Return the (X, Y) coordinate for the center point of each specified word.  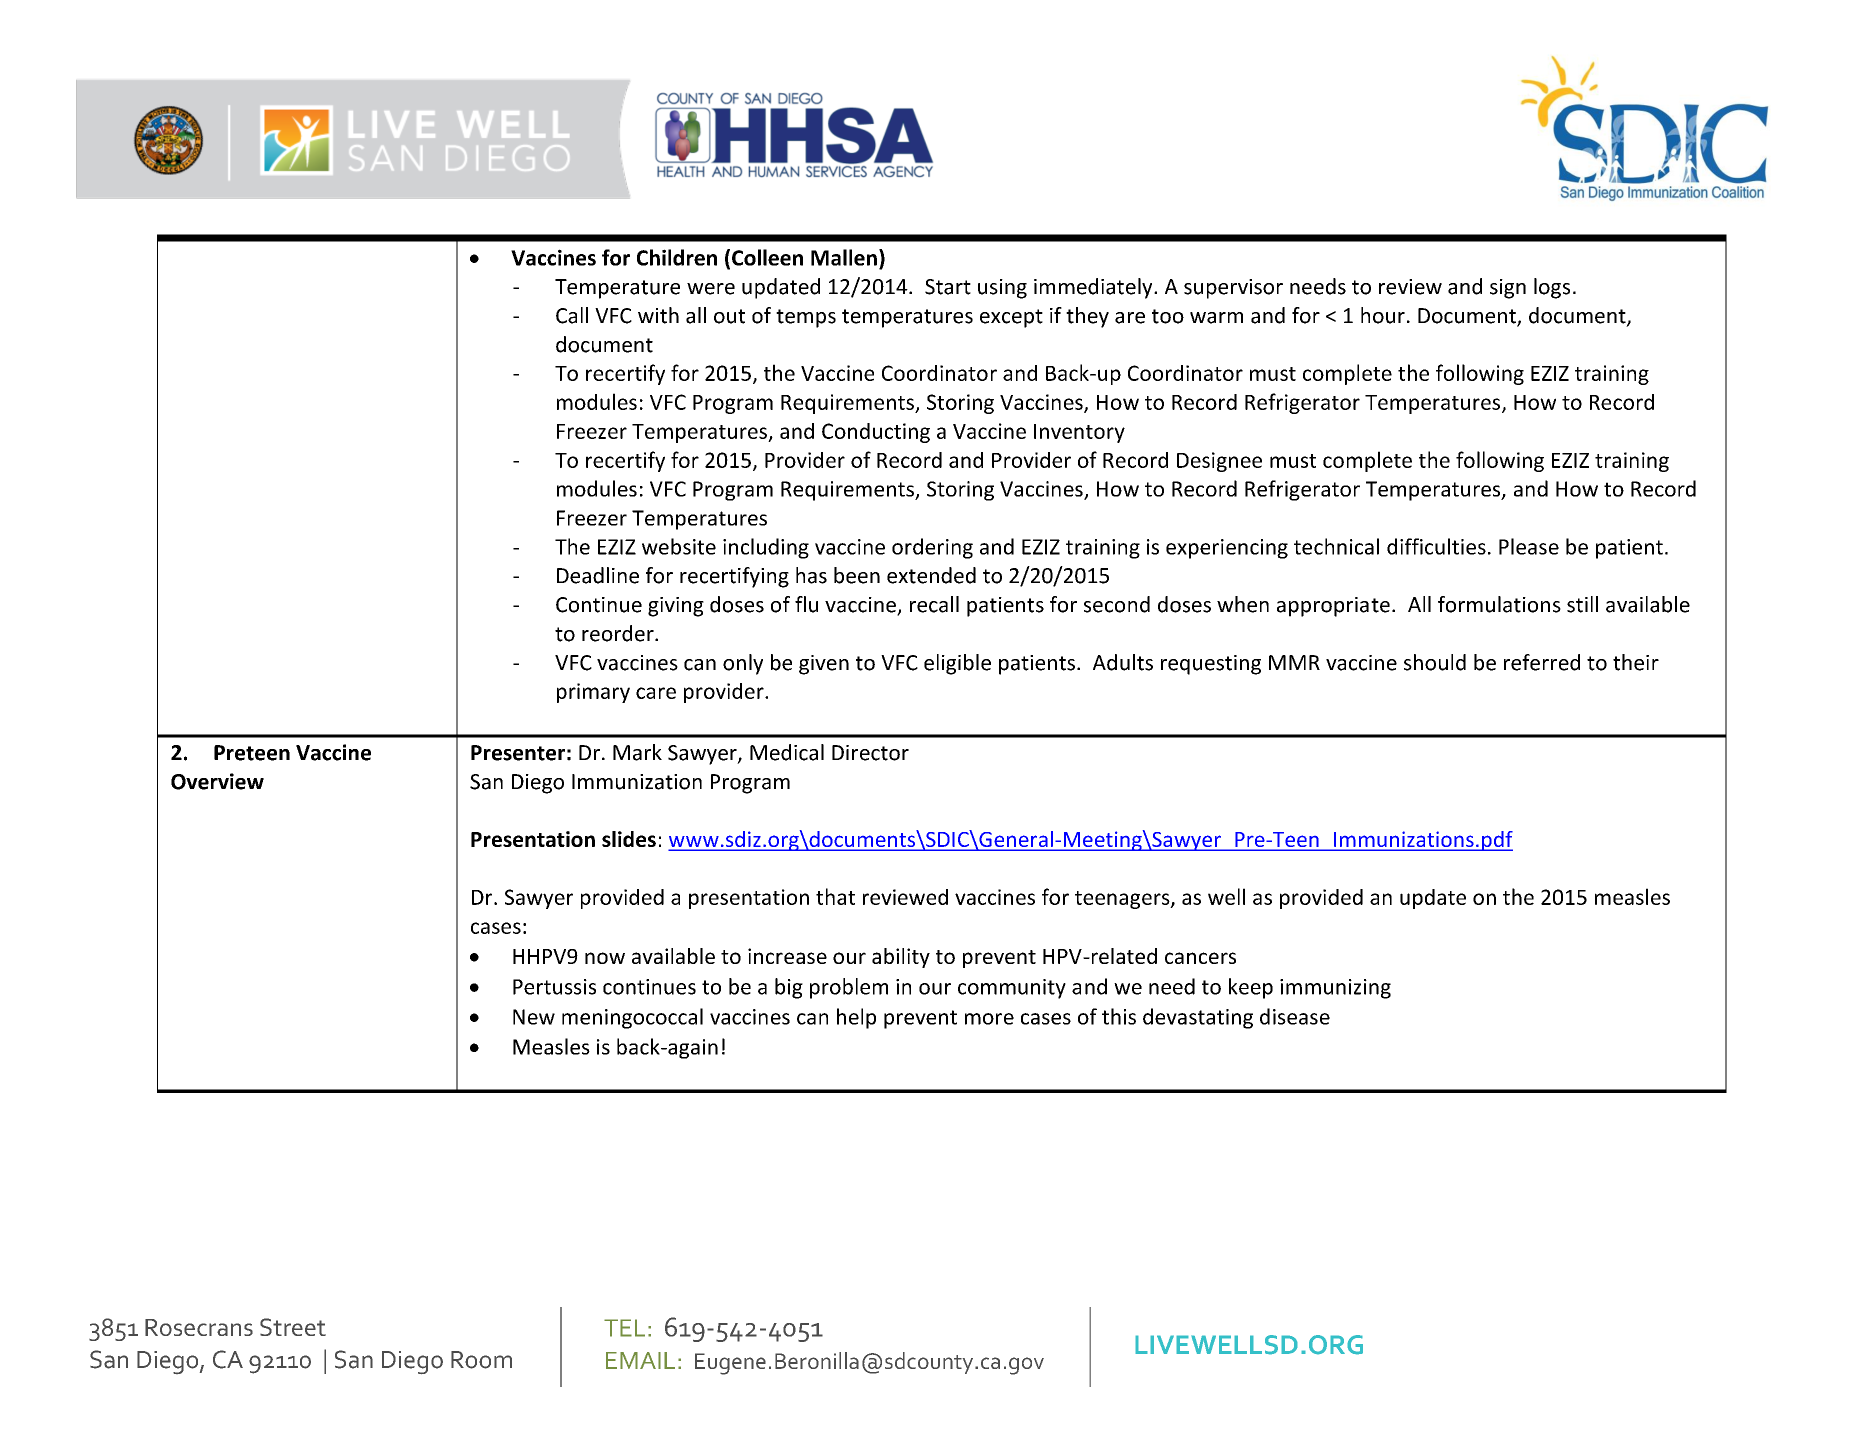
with (658, 315)
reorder (619, 633)
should (1435, 662)
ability (901, 958)
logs (1552, 288)
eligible (957, 664)
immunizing (1335, 989)
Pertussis (554, 987)
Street (293, 1327)
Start (948, 287)
